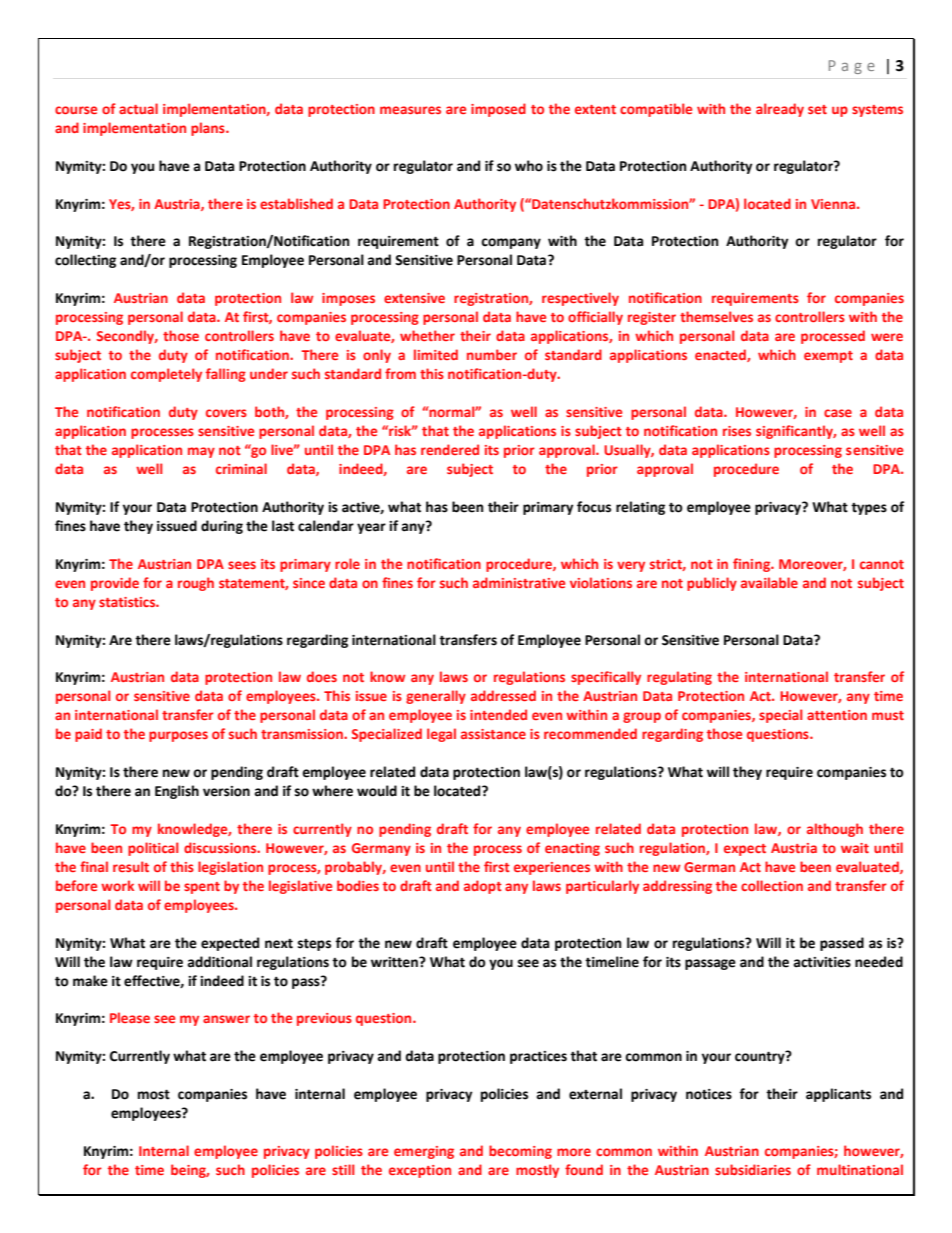 The image size is (952, 1233). I want to click on plans, so click(209, 129).
